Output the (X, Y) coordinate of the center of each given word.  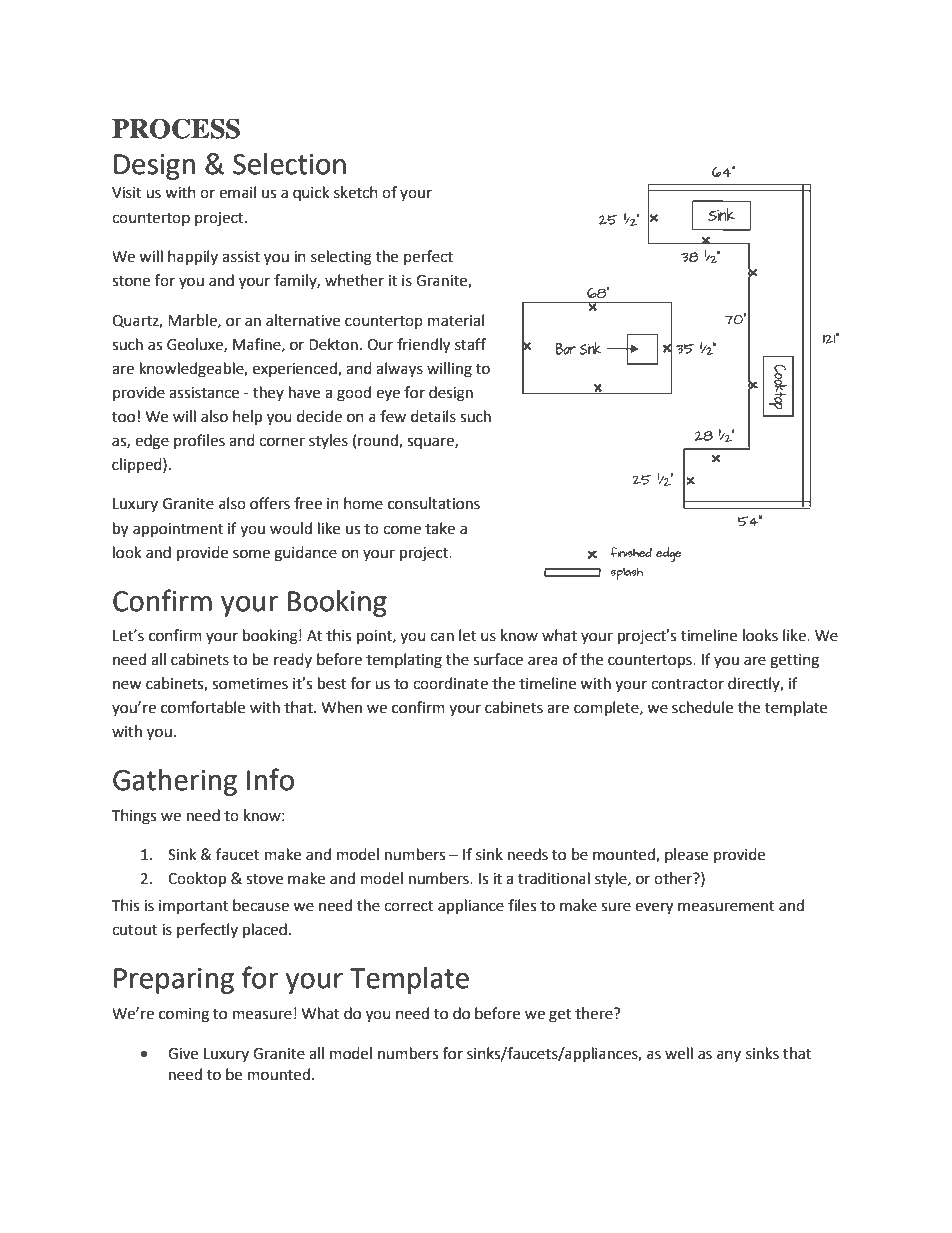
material (456, 320)
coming (184, 1015)
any (729, 1056)
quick (311, 193)
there (595, 1013)
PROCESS (176, 128)
